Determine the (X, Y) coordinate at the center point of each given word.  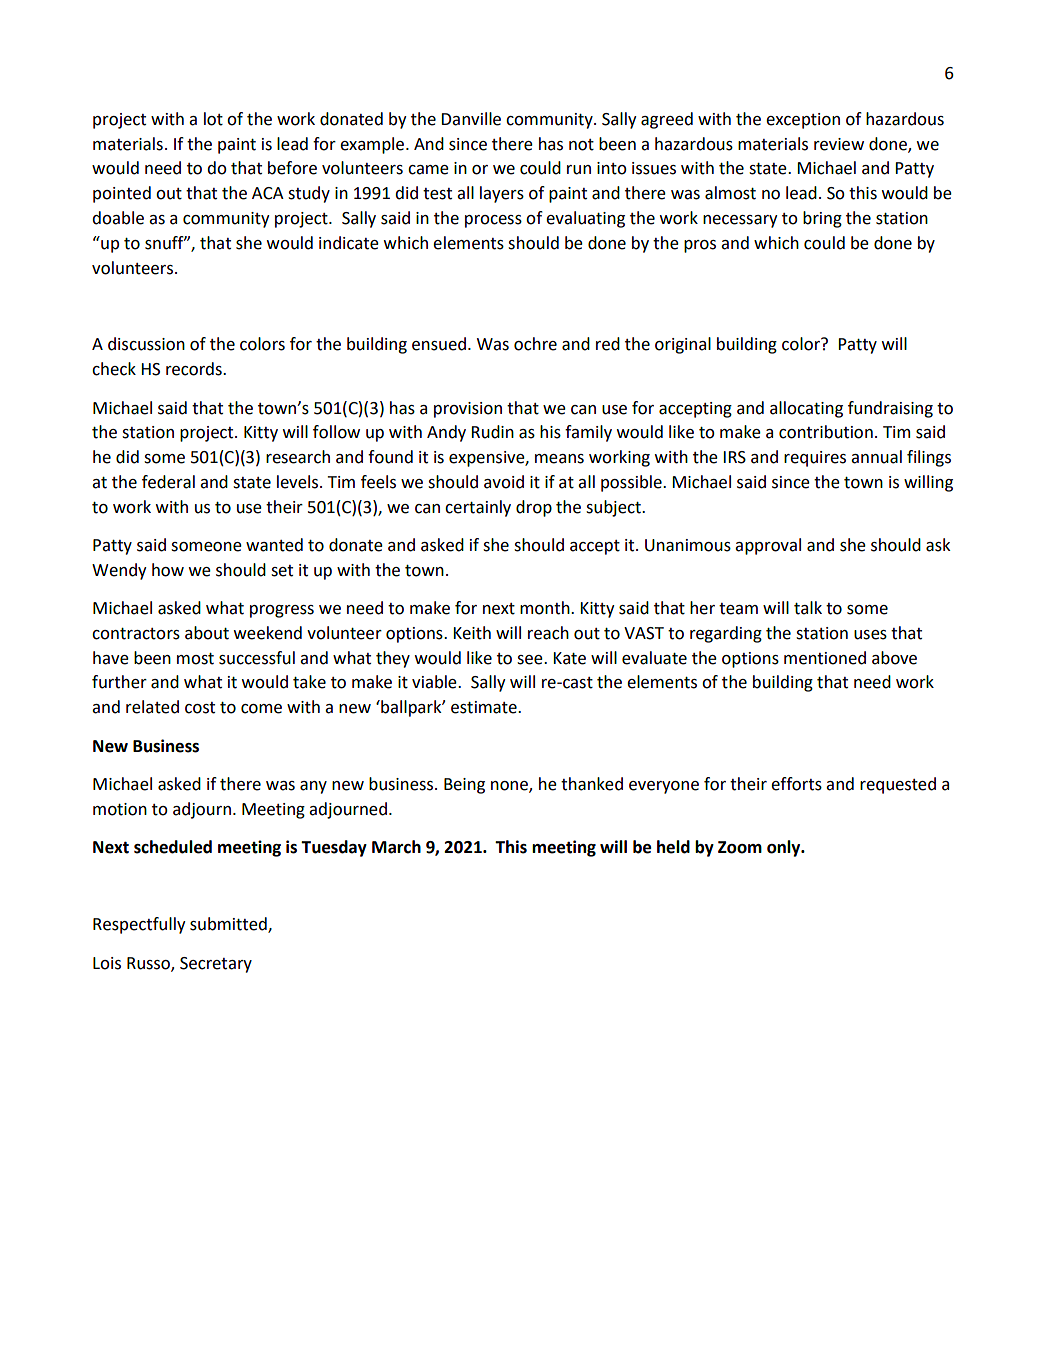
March (396, 847)
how (168, 570)
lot (213, 119)
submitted (229, 925)
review (839, 144)
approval (768, 546)
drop (534, 508)
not (581, 145)
